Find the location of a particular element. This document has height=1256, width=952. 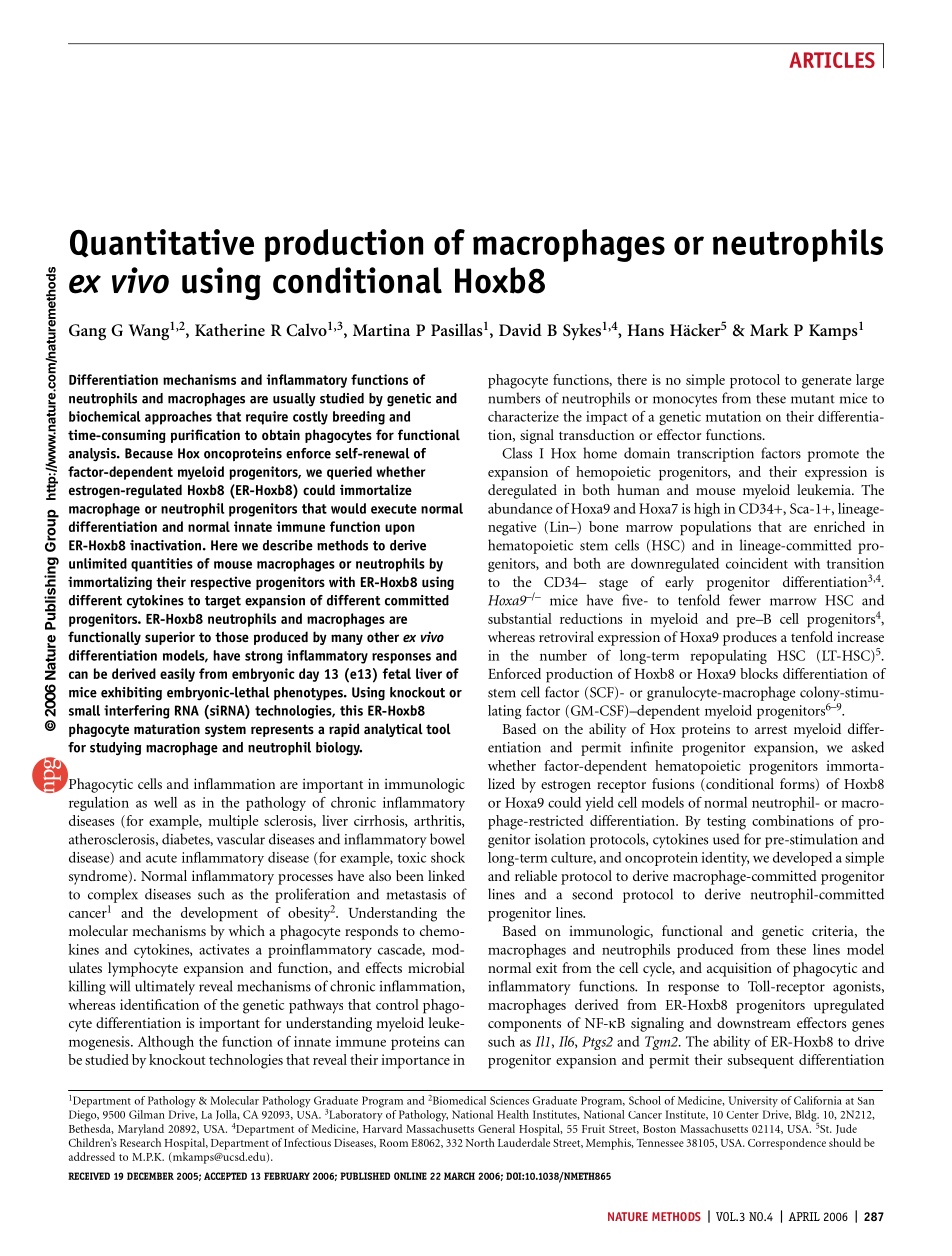

development is located at coordinates (219, 914).
